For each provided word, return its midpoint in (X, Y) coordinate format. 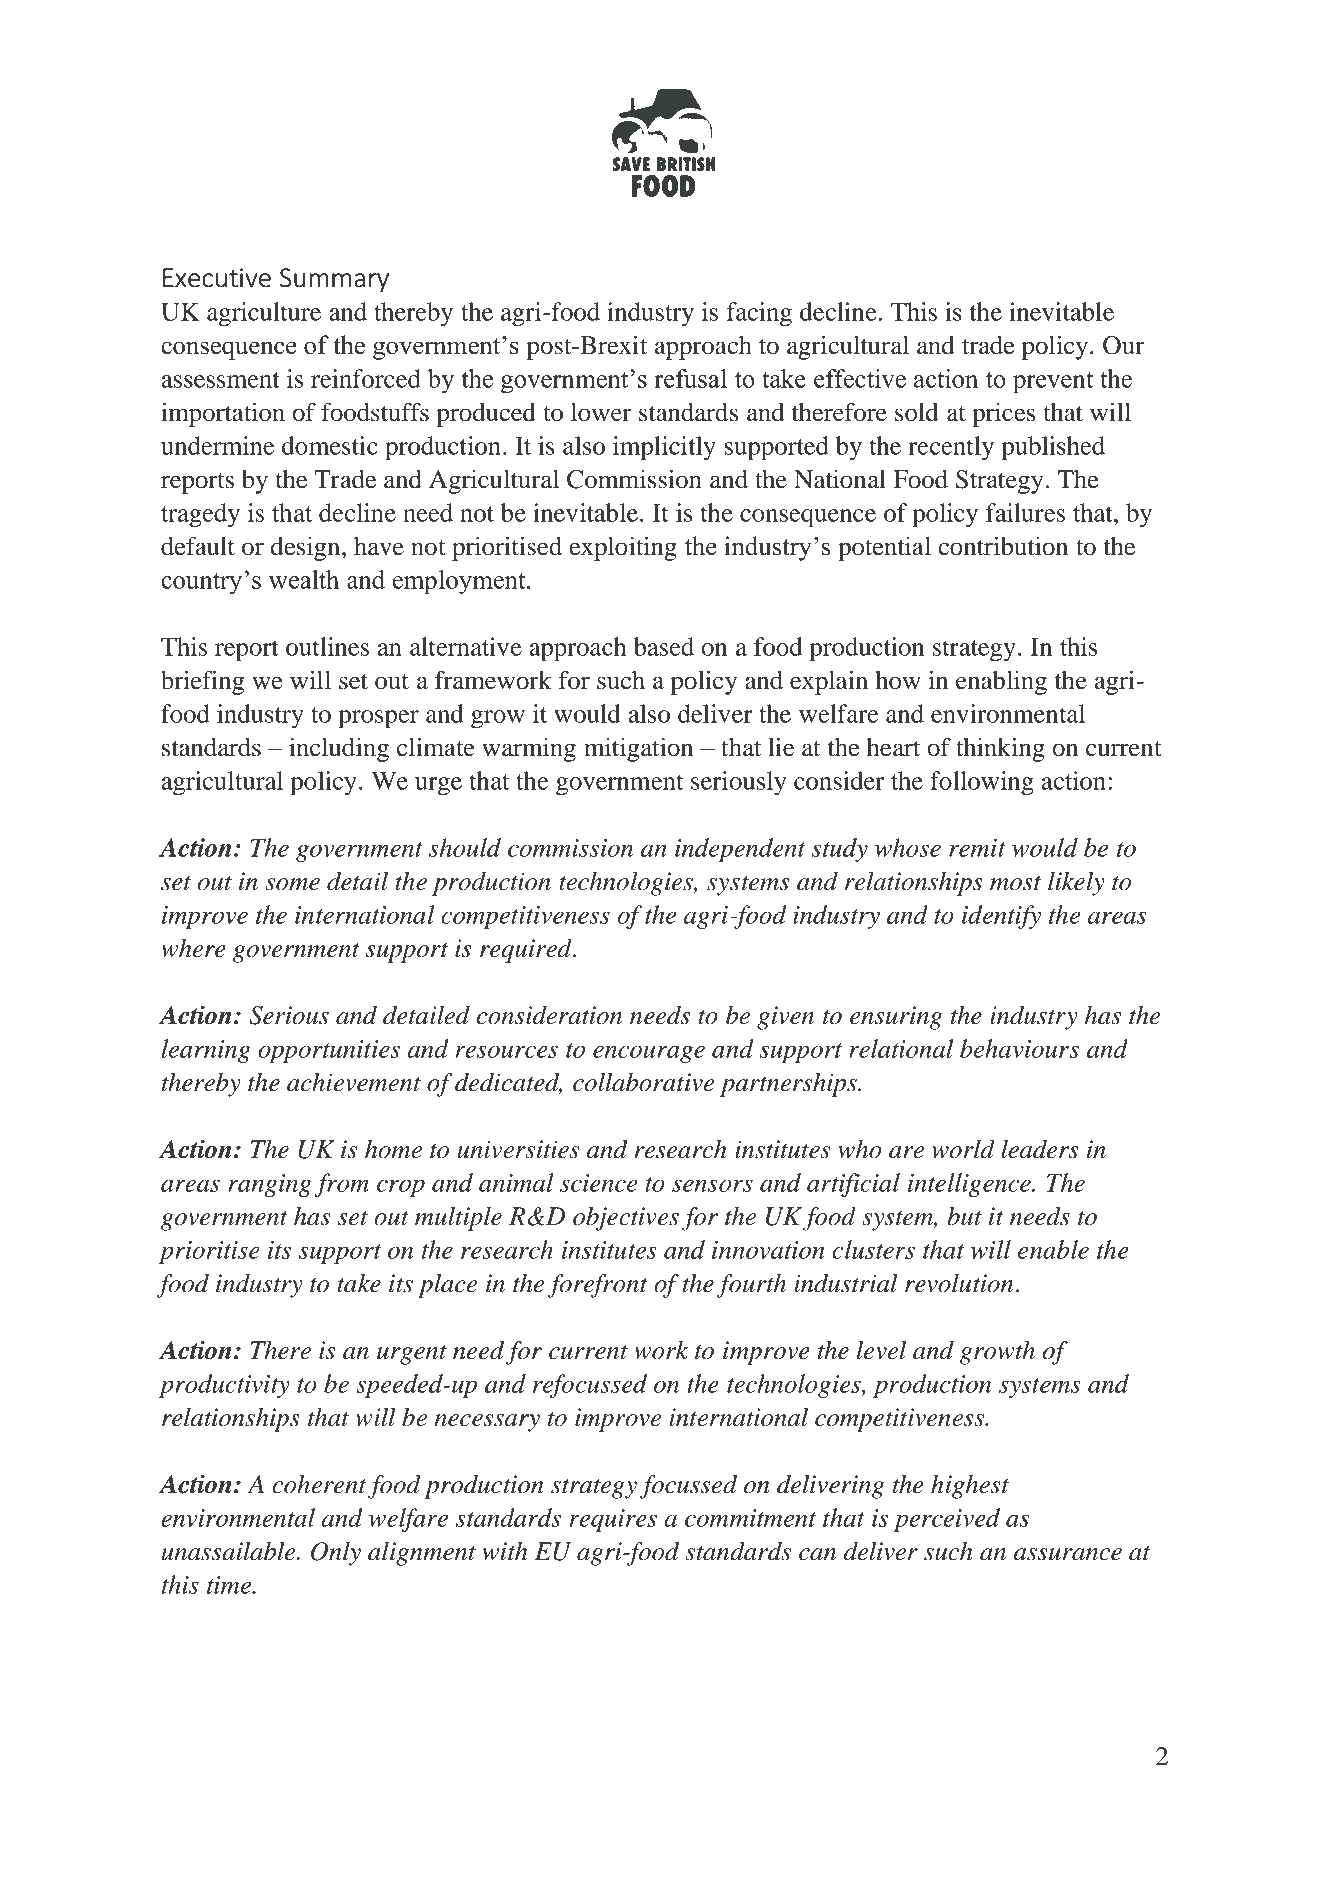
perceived (947, 1520)
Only (336, 1554)
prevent (1053, 383)
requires (613, 1520)
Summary (334, 280)
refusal (690, 378)
